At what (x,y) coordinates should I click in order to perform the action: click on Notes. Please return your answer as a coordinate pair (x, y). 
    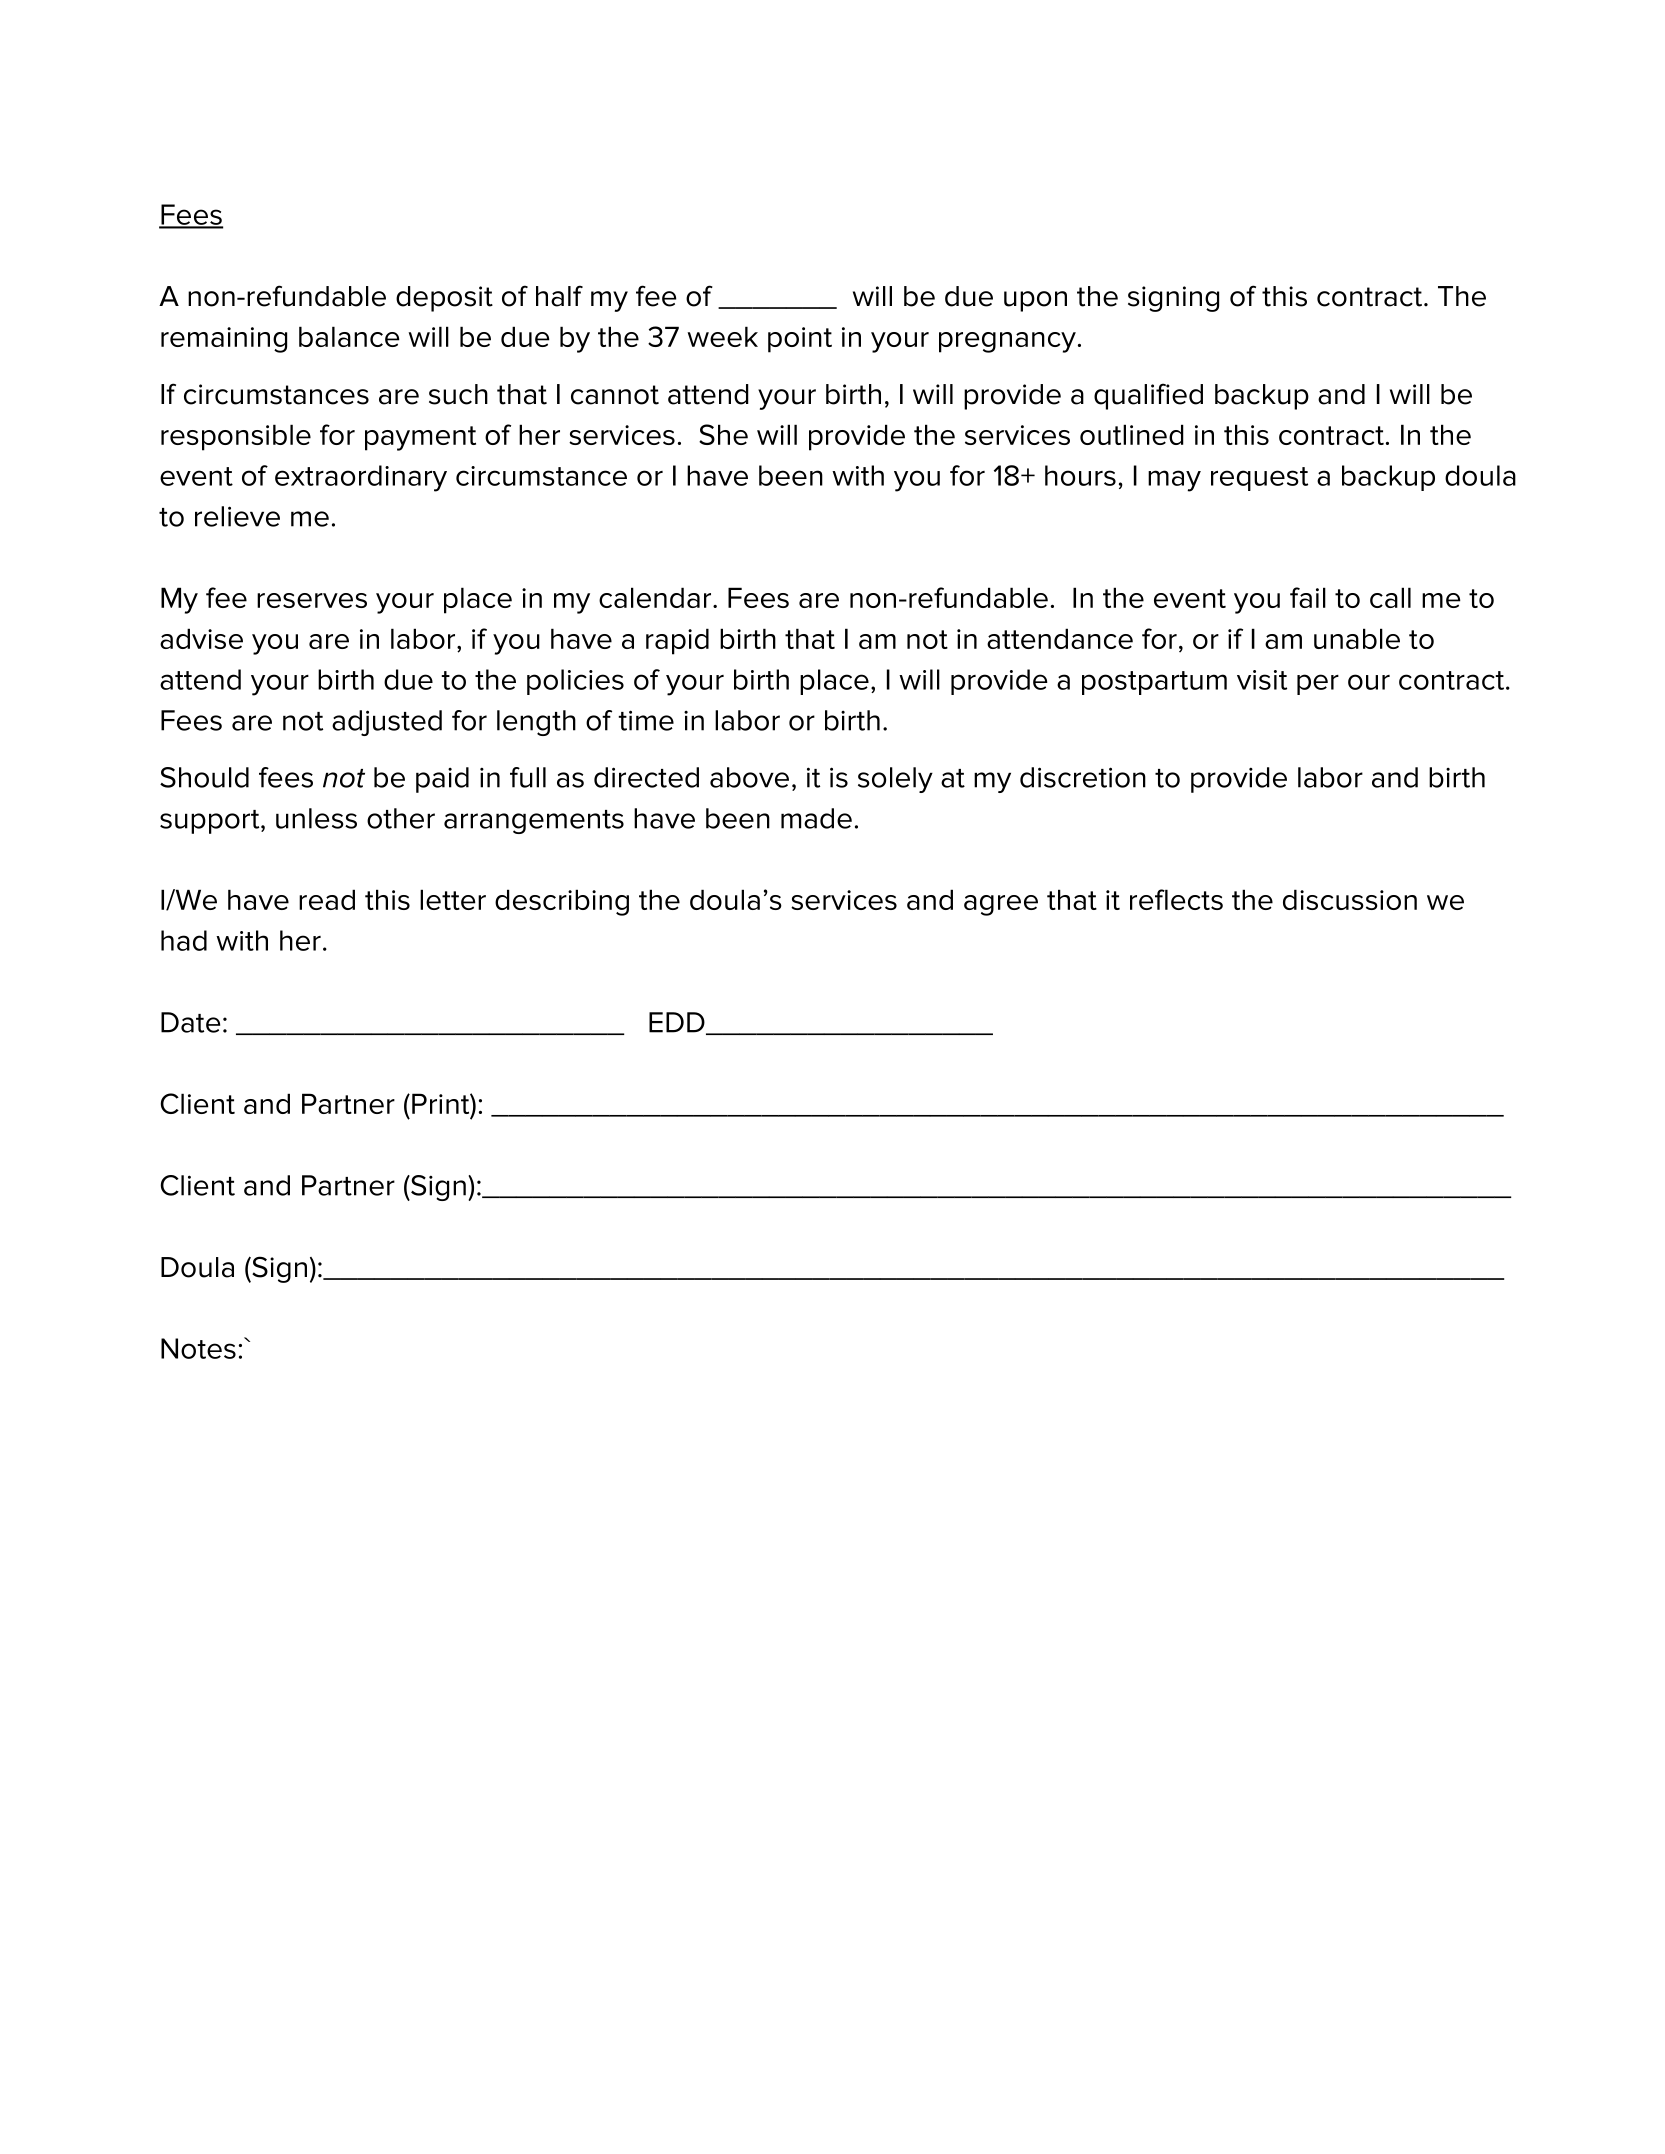
    Looking at the image, I should click on (198, 1348).
